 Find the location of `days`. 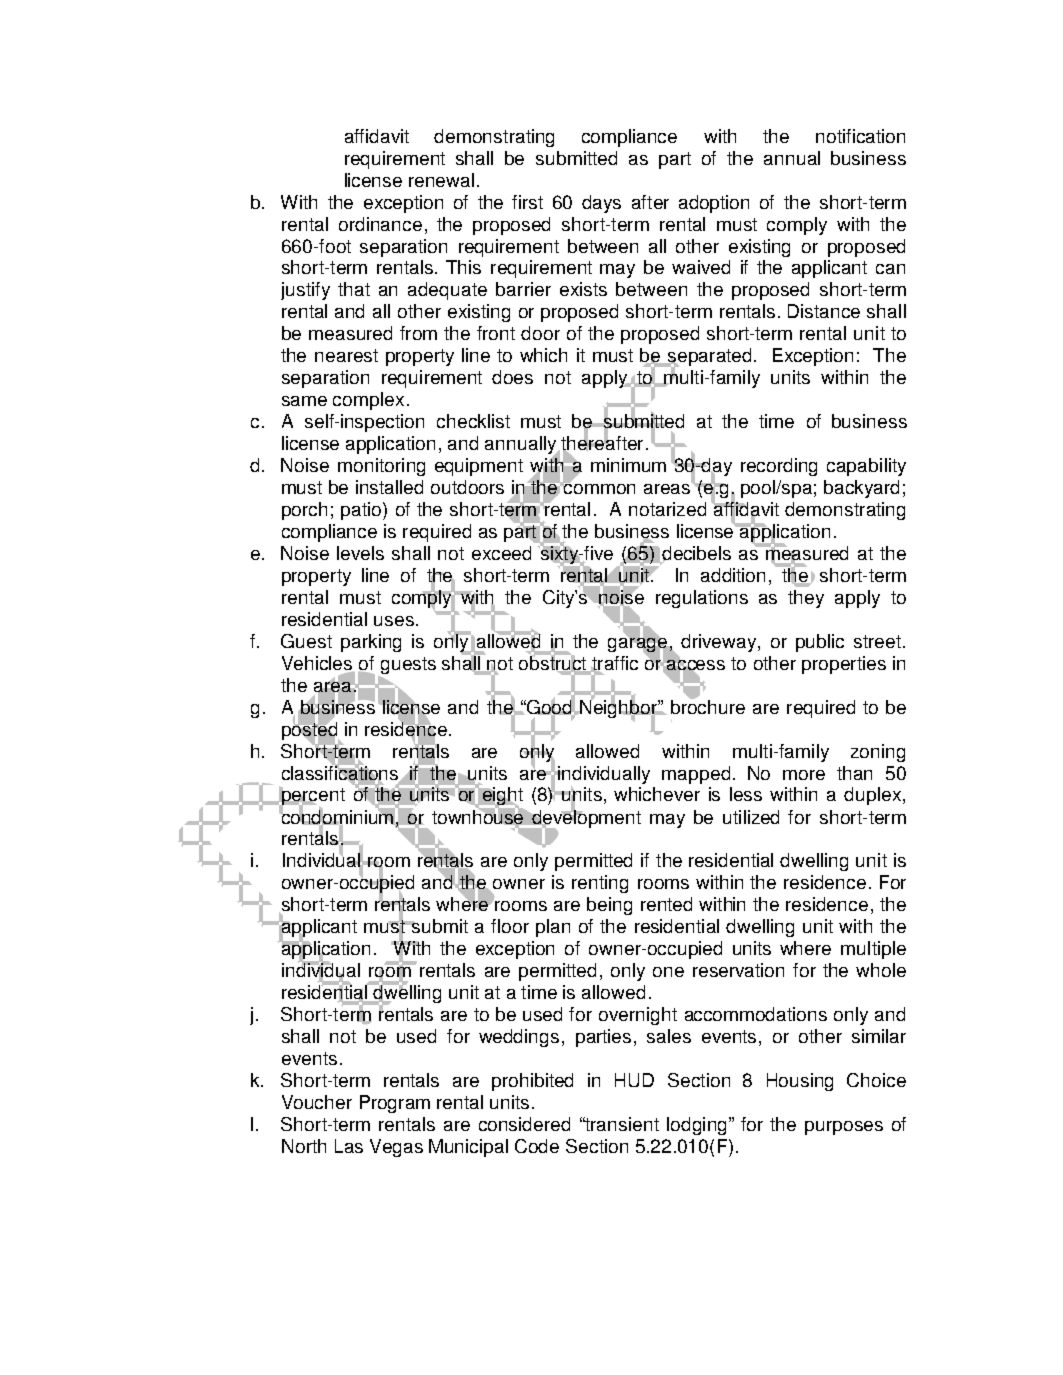

days is located at coordinates (601, 204).
